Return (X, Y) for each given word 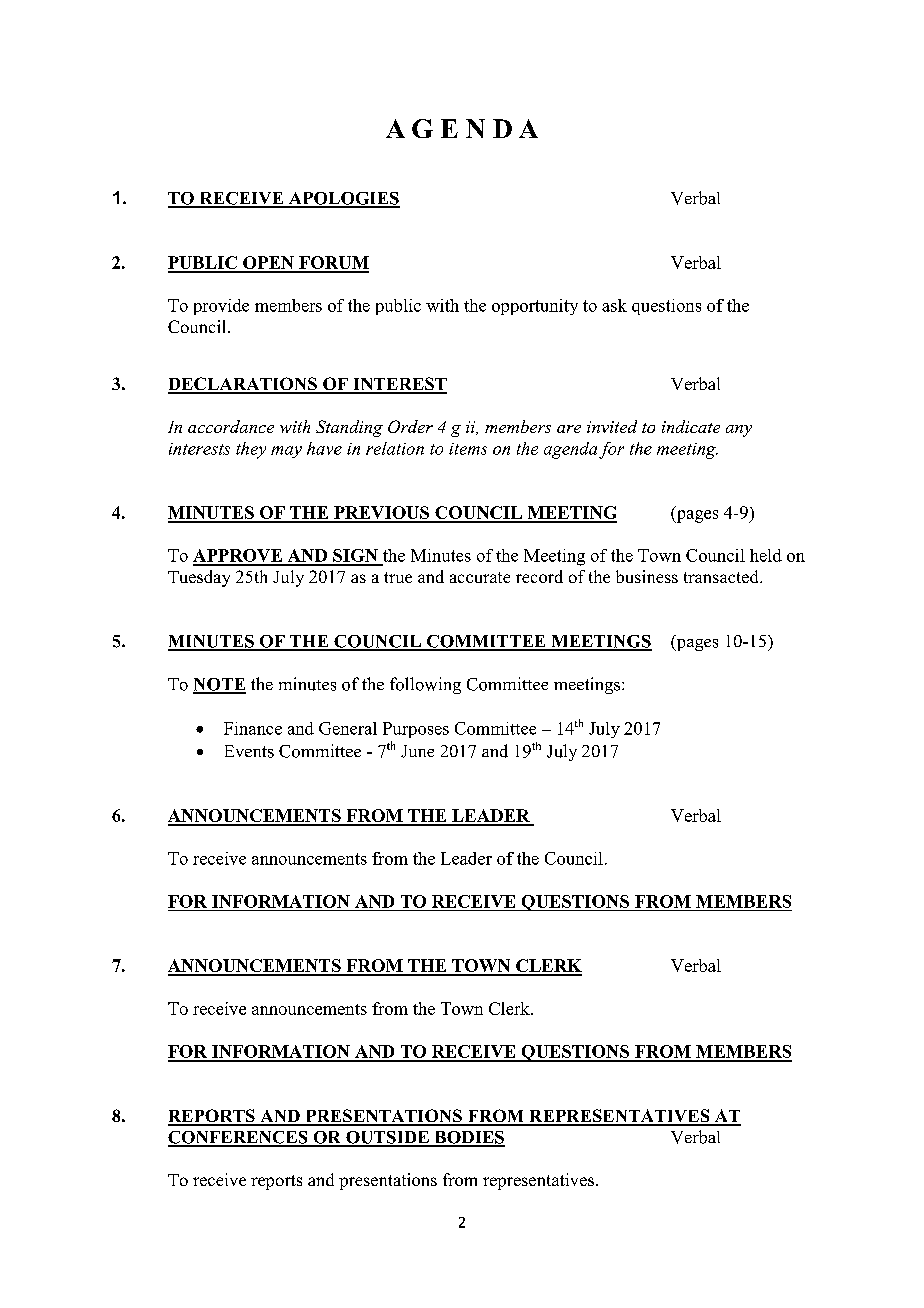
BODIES (468, 1138)
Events (249, 751)
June (417, 751)
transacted (722, 576)
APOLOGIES (343, 199)
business (647, 576)
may (286, 452)
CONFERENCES (239, 1138)
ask (614, 305)
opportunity (535, 307)
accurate (480, 577)
